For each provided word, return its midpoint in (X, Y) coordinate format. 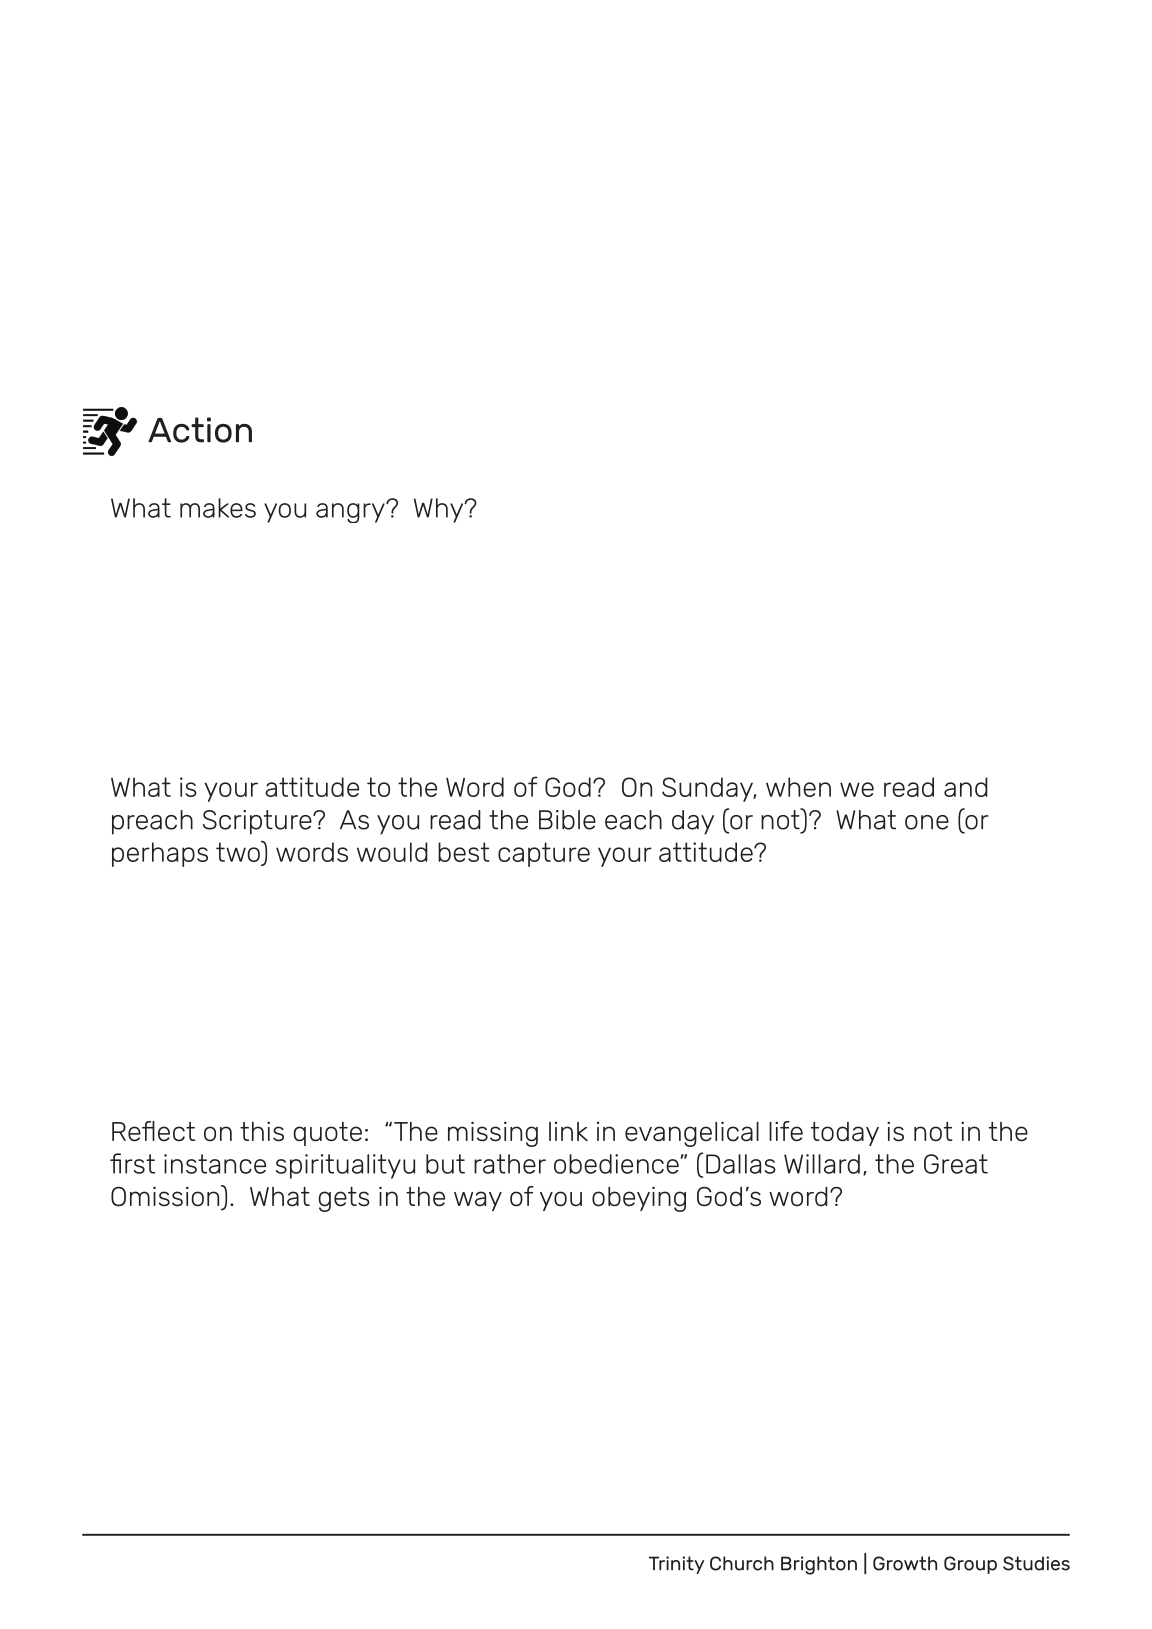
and (966, 787)
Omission (166, 1197)
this (262, 1131)
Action (200, 430)
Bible (567, 820)
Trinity (676, 1565)
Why (439, 510)
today (845, 1134)
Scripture (258, 822)
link (568, 1131)
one (927, 822)
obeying (639, 1199)
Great (956, 1164)
